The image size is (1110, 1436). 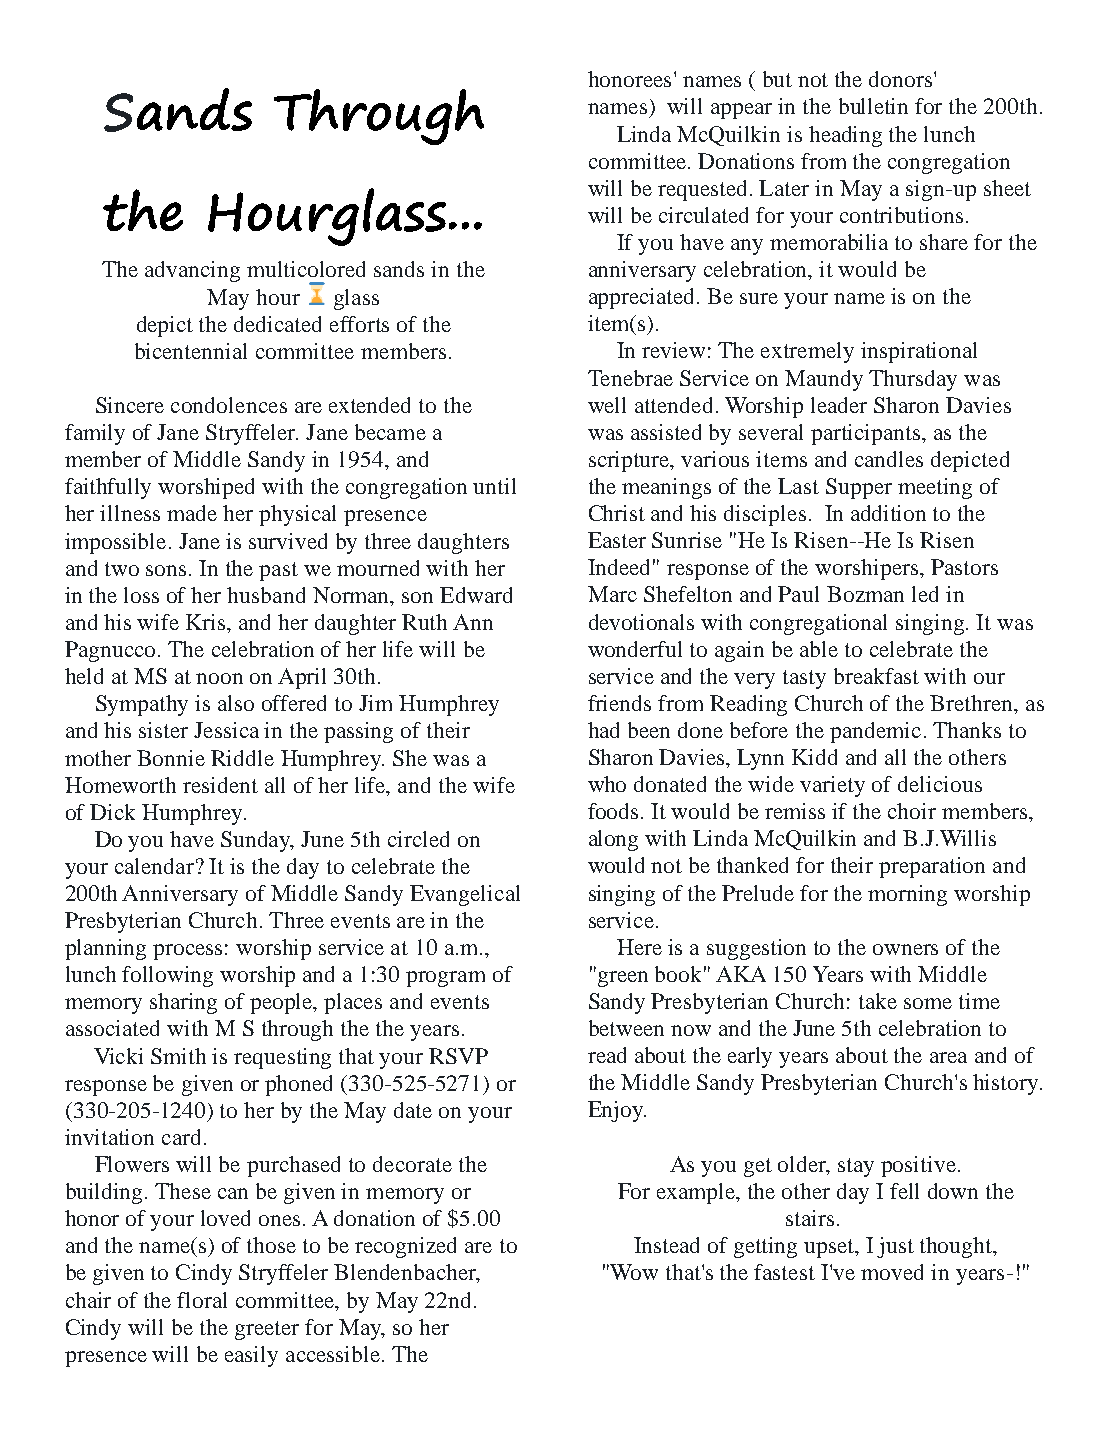 What do you see at coordinates (192, 271) in the image?
I see `advancing` at bounding box center [192, 271].
